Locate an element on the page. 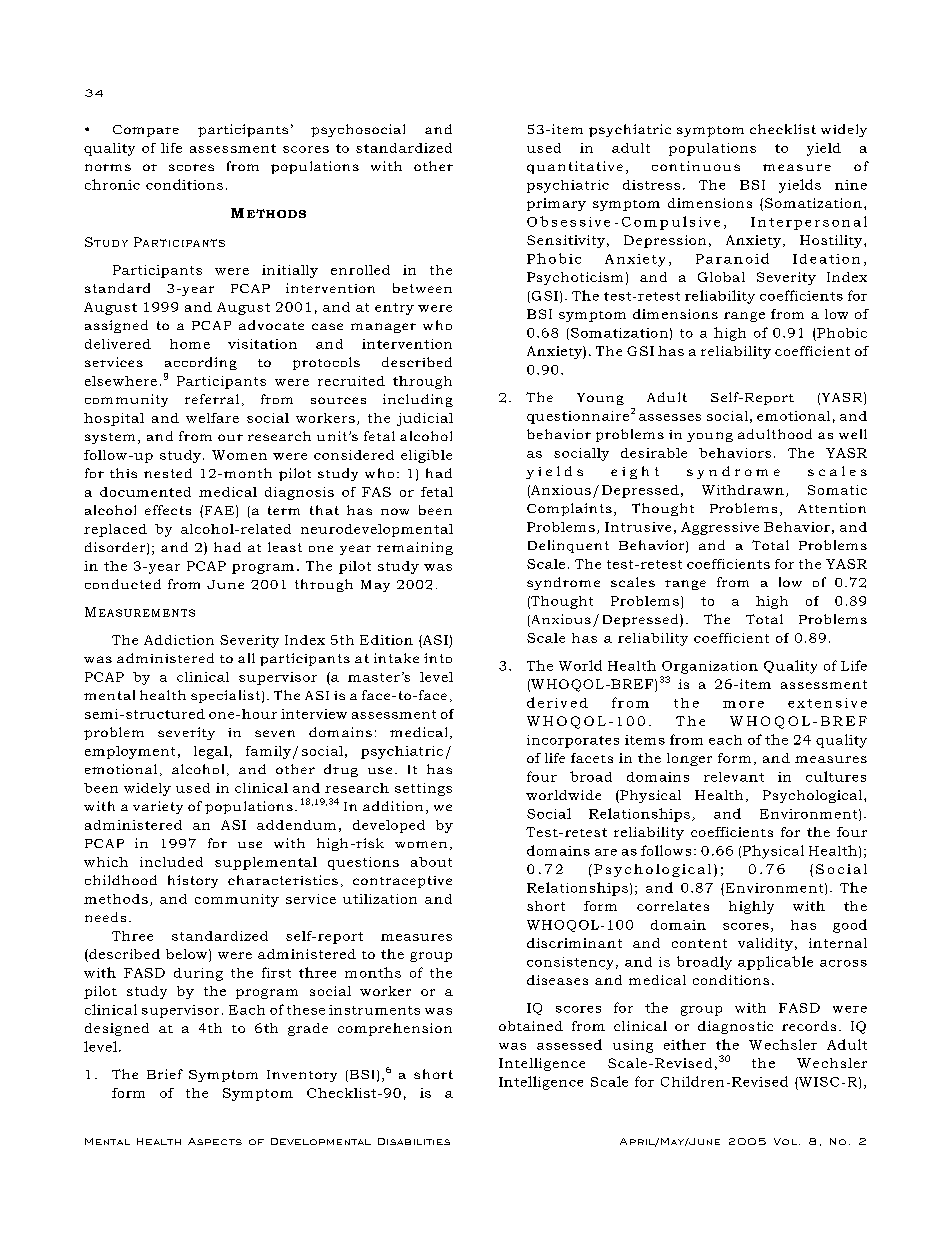 This page has height=1233, width=952. Compare is located at coordinates (146, 131).
